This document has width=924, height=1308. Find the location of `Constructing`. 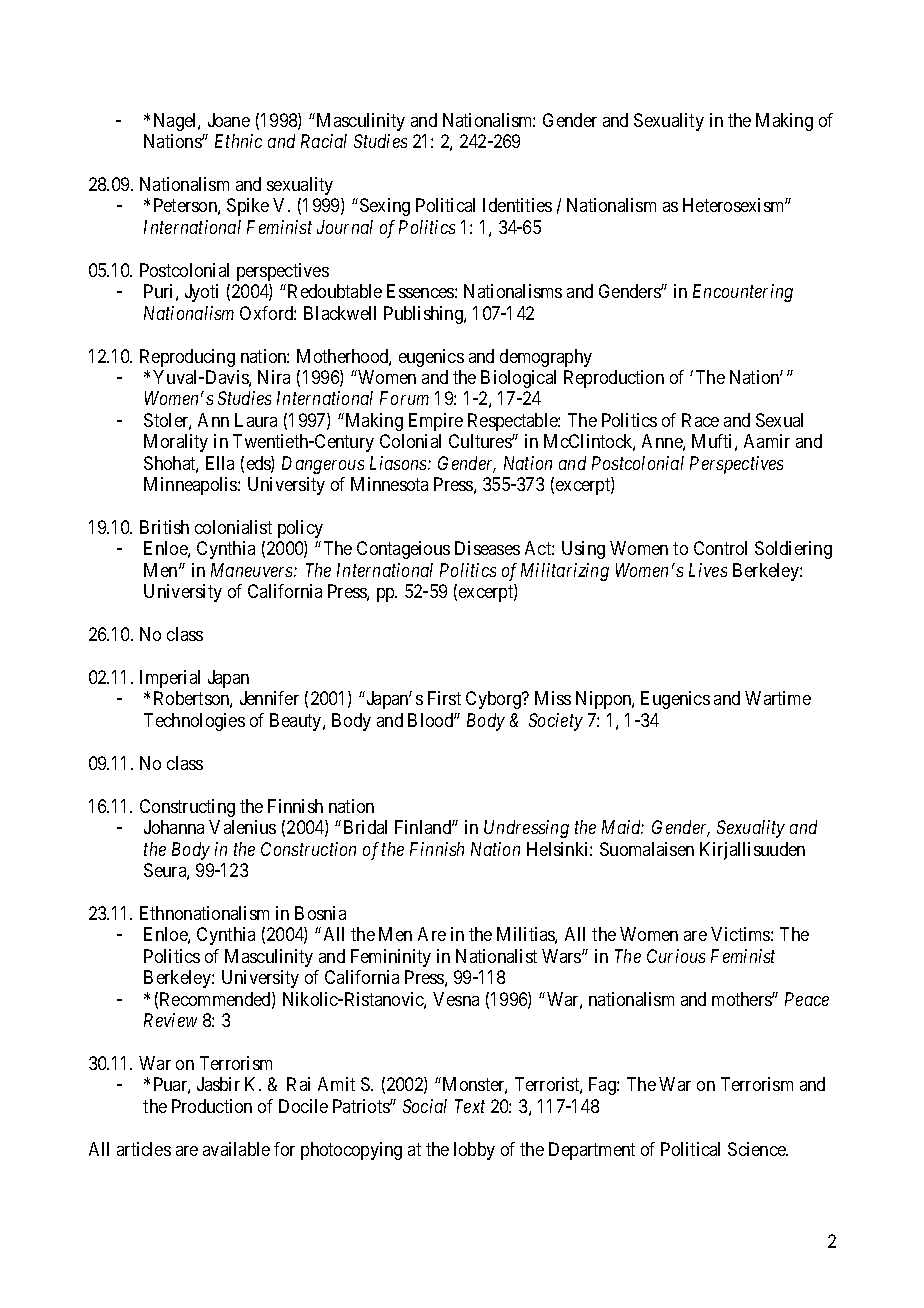

Constructing is located at coordinates (187, 808).
